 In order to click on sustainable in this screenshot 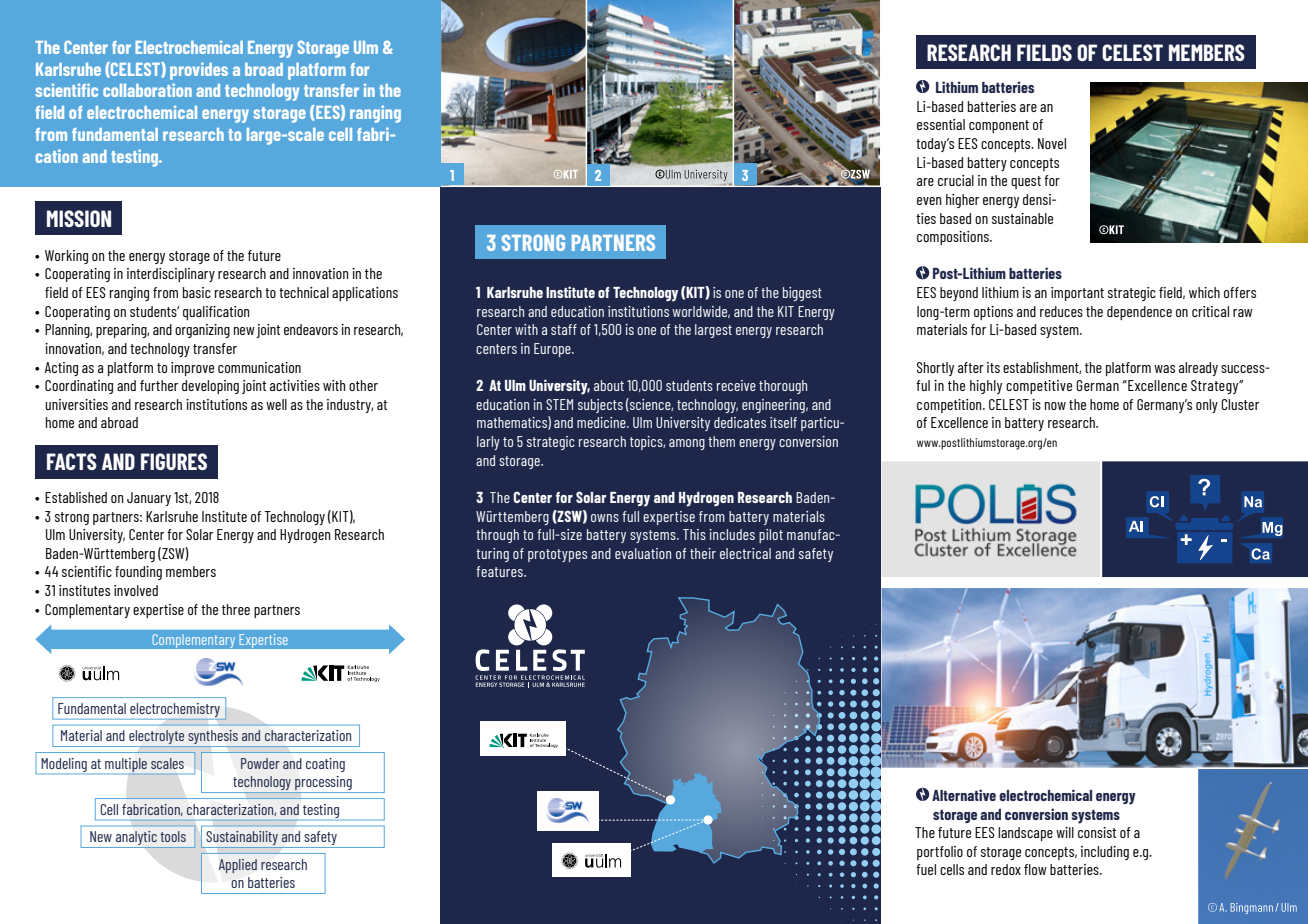, I will do `click(1022, 218)`.
